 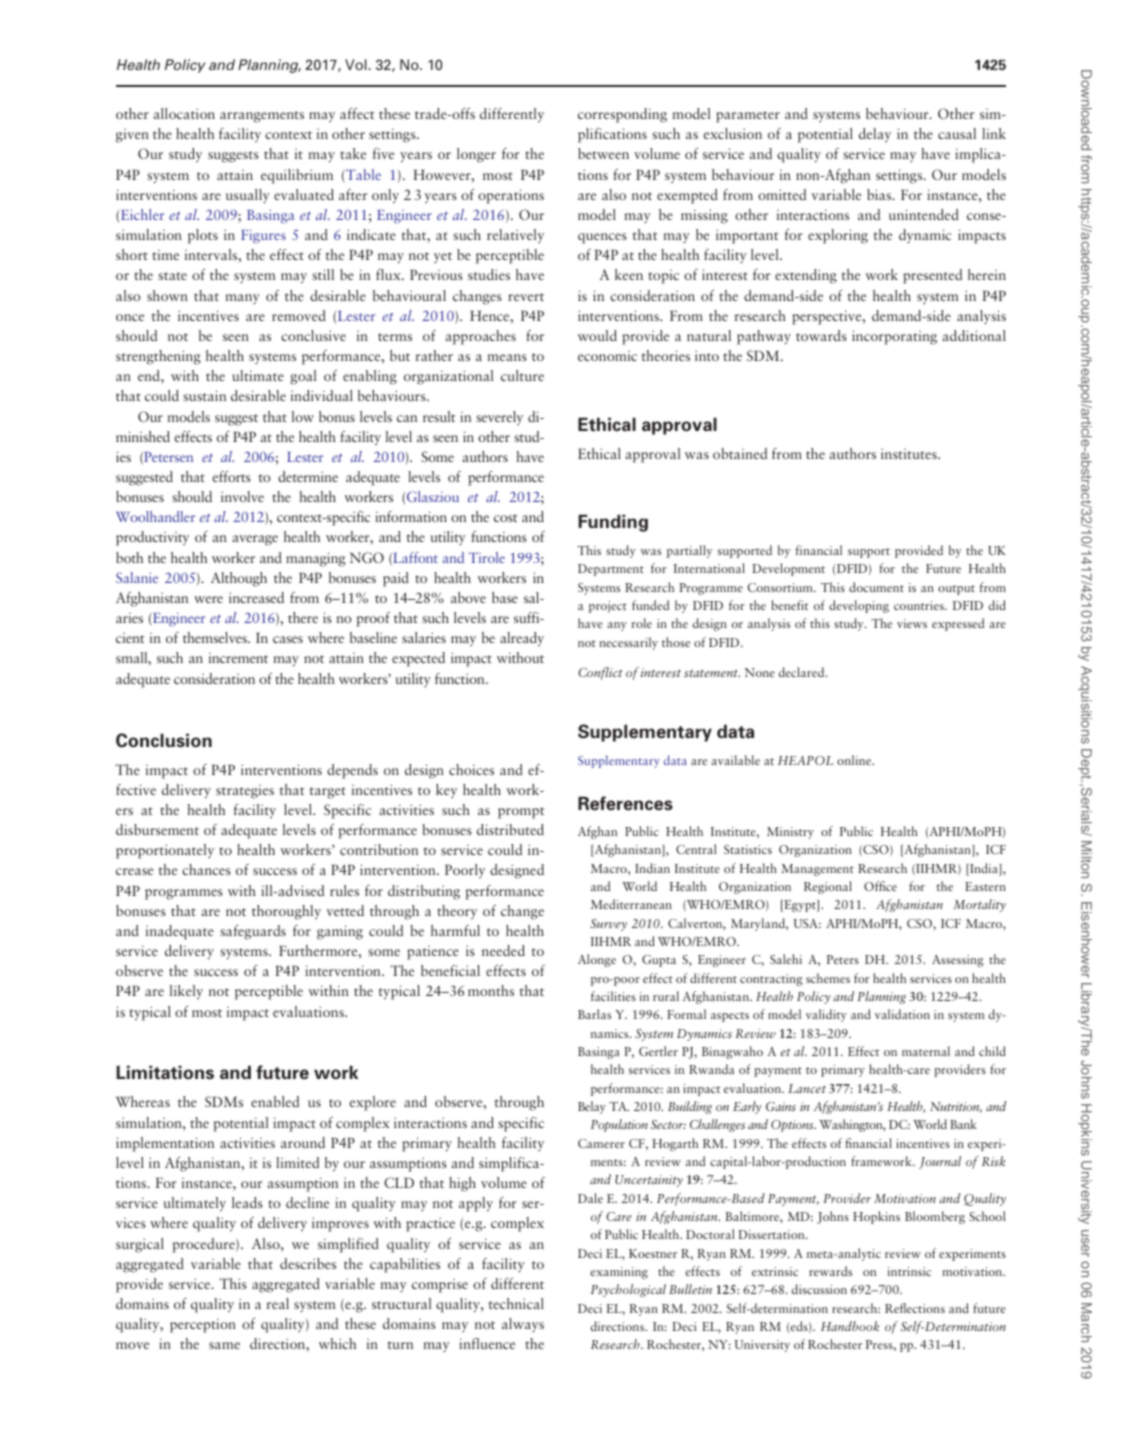 What do you see at coordinates (523, 1325) in the screenshot?
I see `always` at bounding box center [523, 1325].
